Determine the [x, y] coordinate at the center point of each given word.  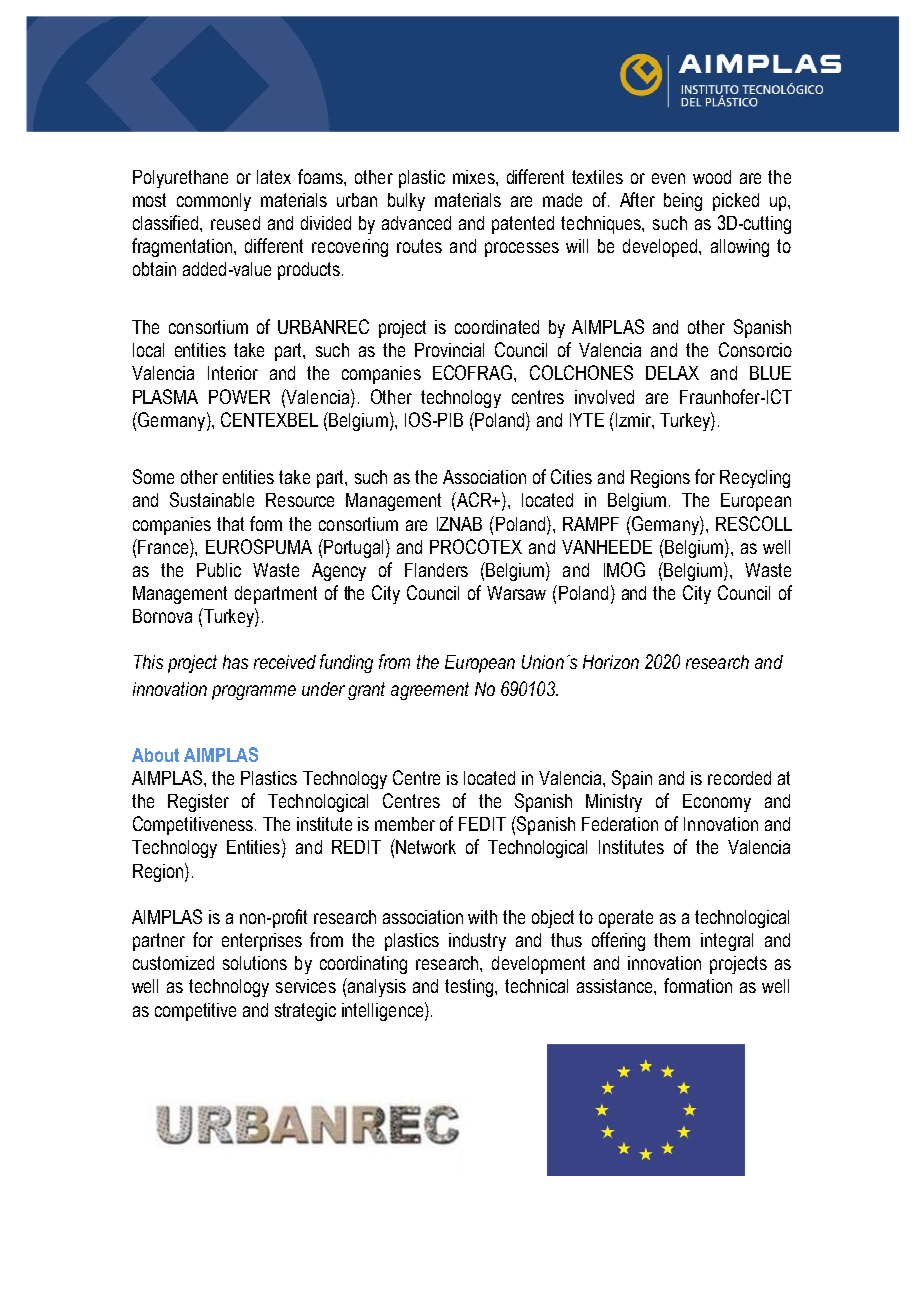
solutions [255, 963]
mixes [475, 177]
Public [219, 570]
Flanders [436, 570]
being [683, 202]
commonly [214, 202]
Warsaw [516, 593]
